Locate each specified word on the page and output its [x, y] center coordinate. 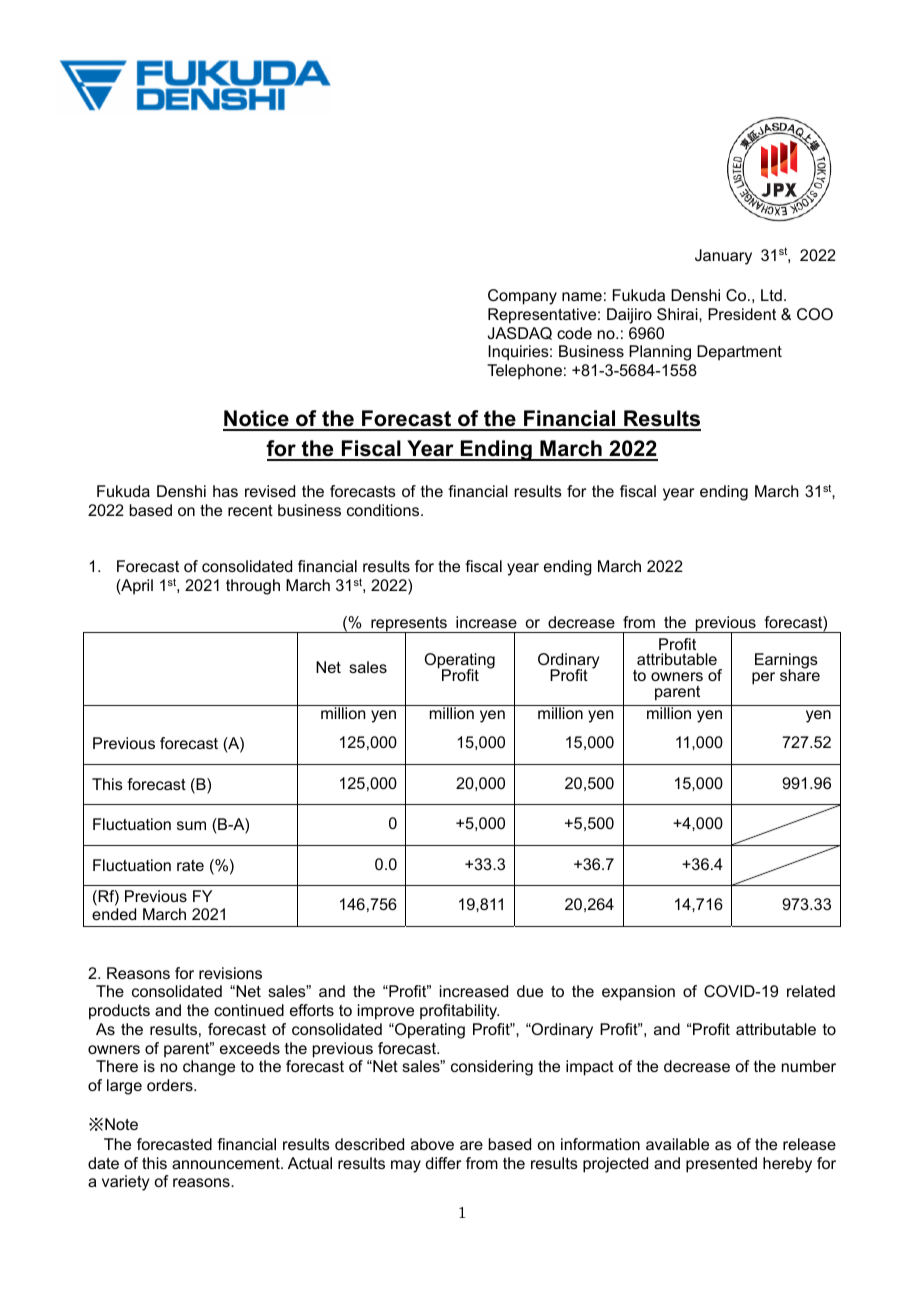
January [723, 257]
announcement [227, 1163]
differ [443, 1163]
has [225, 491]
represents [409, 625]
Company [522, 297]
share [800, 674]
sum [191, 825]
